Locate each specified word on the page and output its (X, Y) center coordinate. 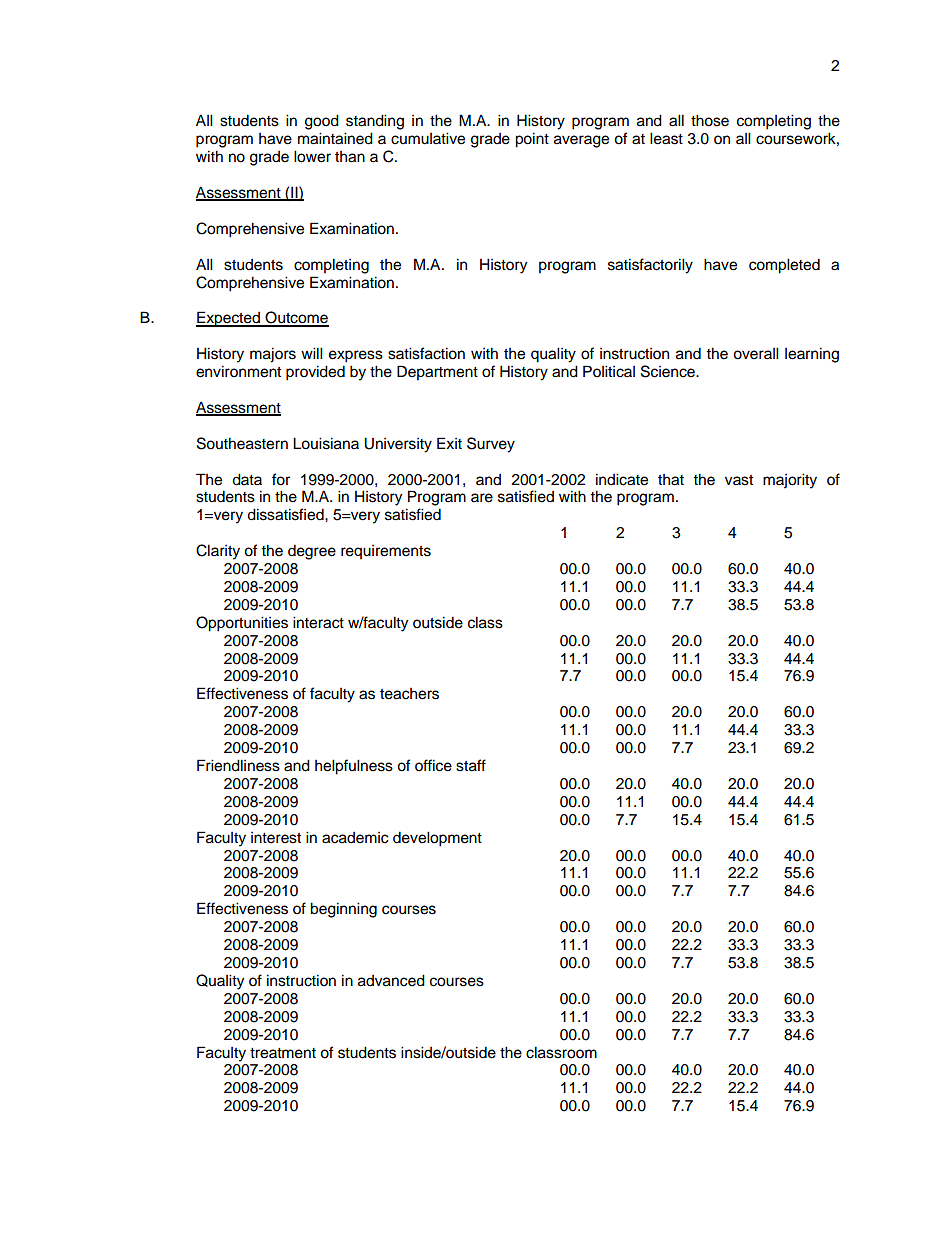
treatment (283, 1053)
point (532, 140)
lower (312, 156)
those (710, 120)
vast (739, 480)
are (482, 498)
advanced (391, 980)
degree (312, 552)
